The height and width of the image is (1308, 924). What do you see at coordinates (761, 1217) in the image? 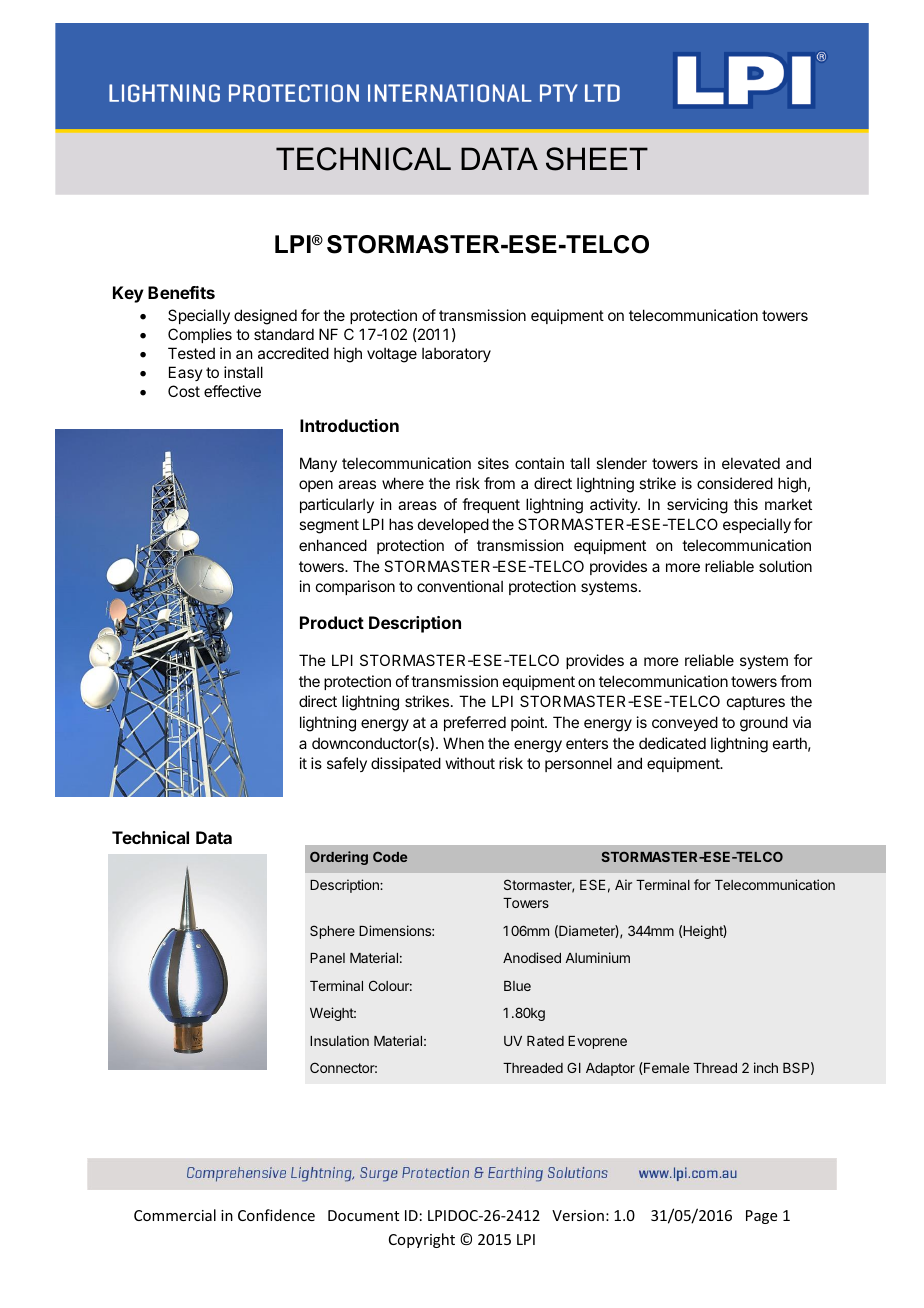
I see `Page` at bounding box center [761, 1217].
